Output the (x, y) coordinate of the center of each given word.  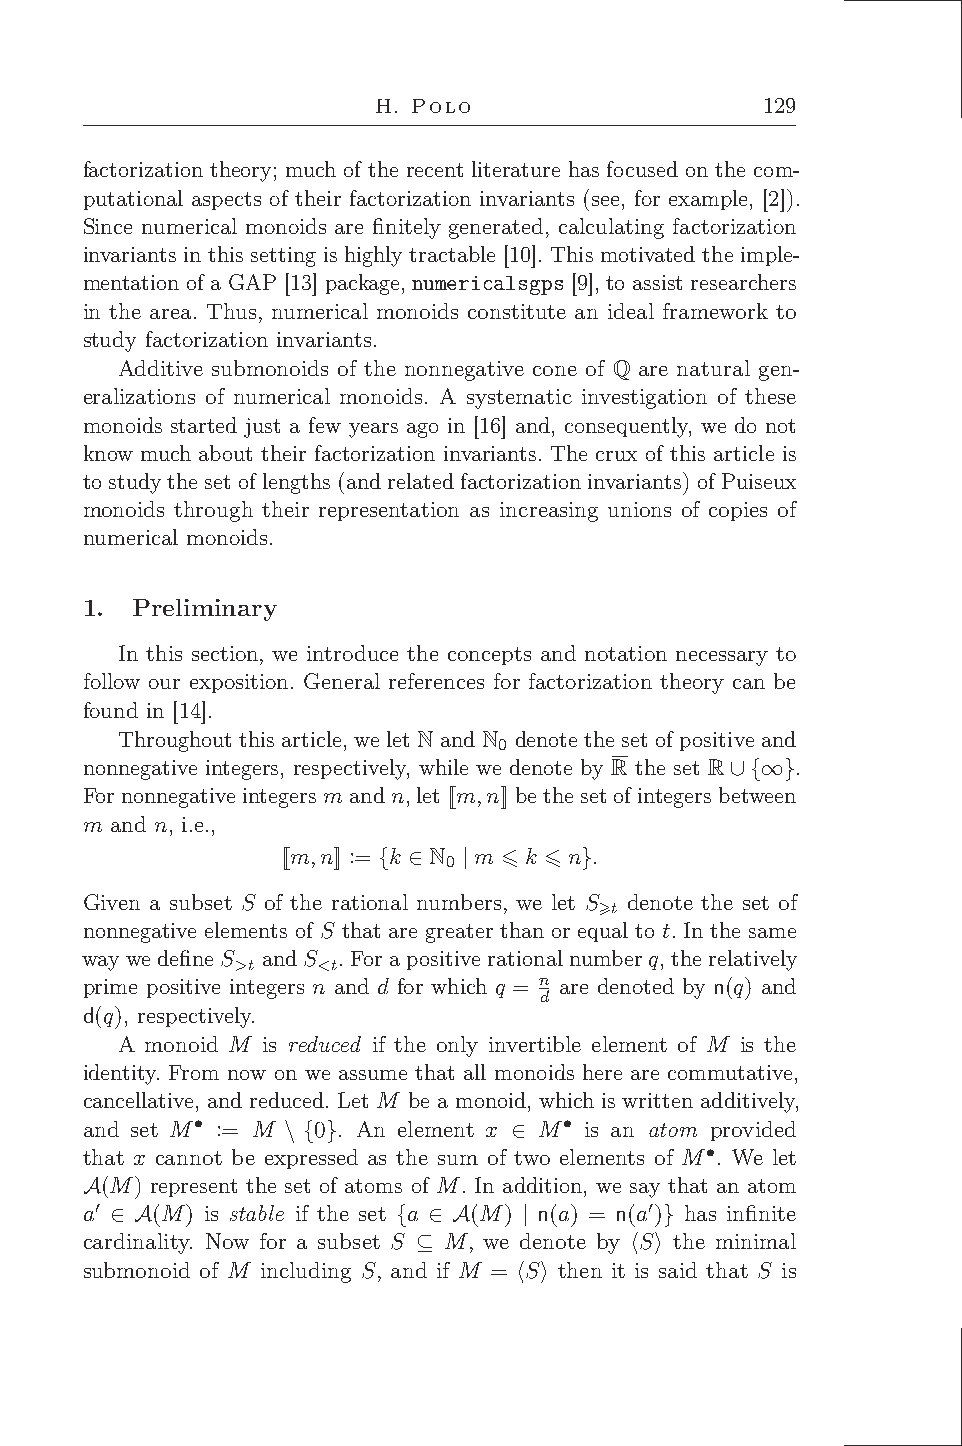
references (436, 681)
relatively (753, 960)
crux (616, 456)
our (164, 684)
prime (110, 988)
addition (544, 1185)
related (421, 481)
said (678, 1270)
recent (435, 170)
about (225, 453)
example (708, 200)
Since (108, 226)
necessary (722, 658)
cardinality (138, 1243)
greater (459, 933)
